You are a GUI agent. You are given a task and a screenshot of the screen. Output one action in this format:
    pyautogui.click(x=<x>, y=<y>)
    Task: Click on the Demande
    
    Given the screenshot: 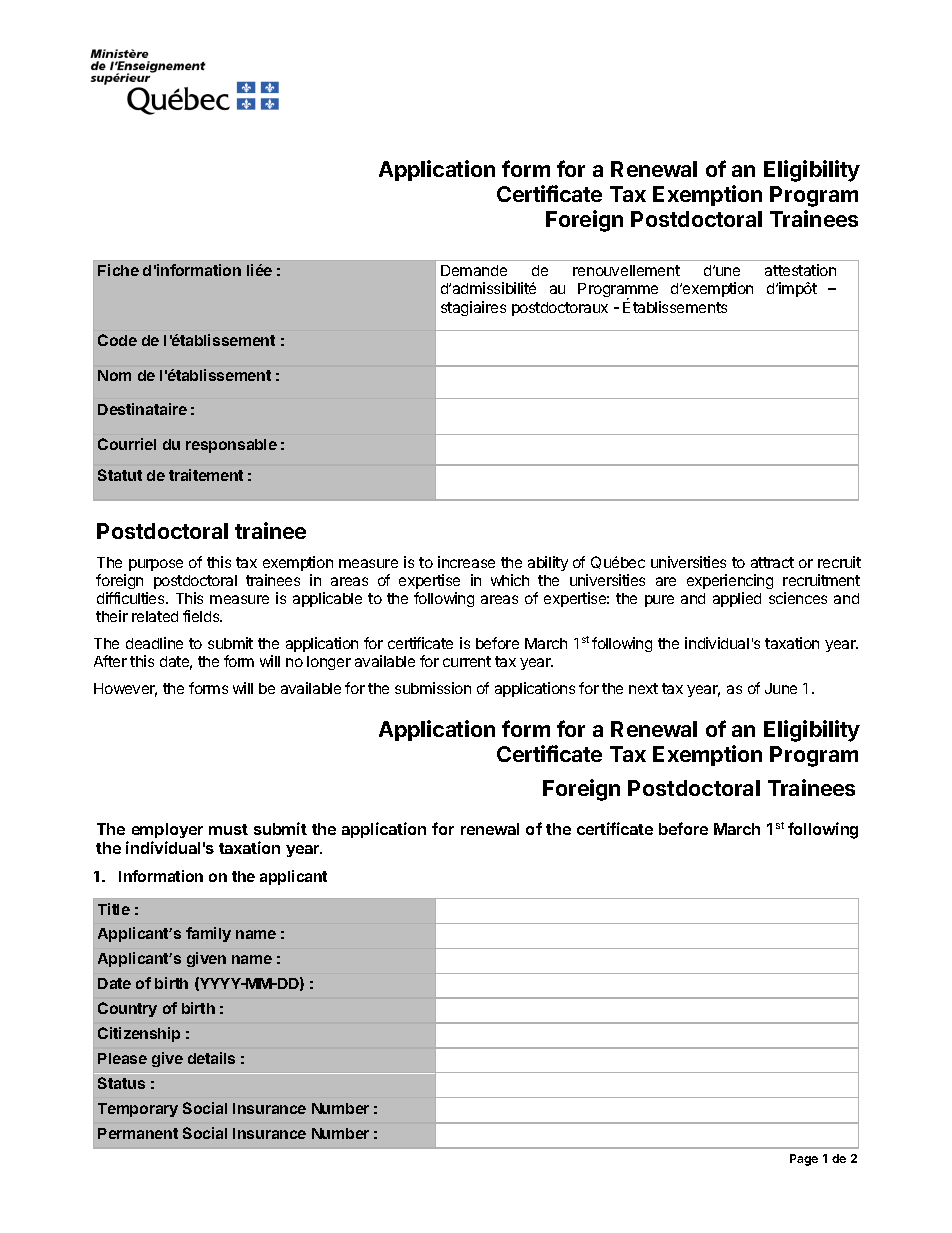 What is the action you would take?
    pyautogui.click(x=474, y=270)
